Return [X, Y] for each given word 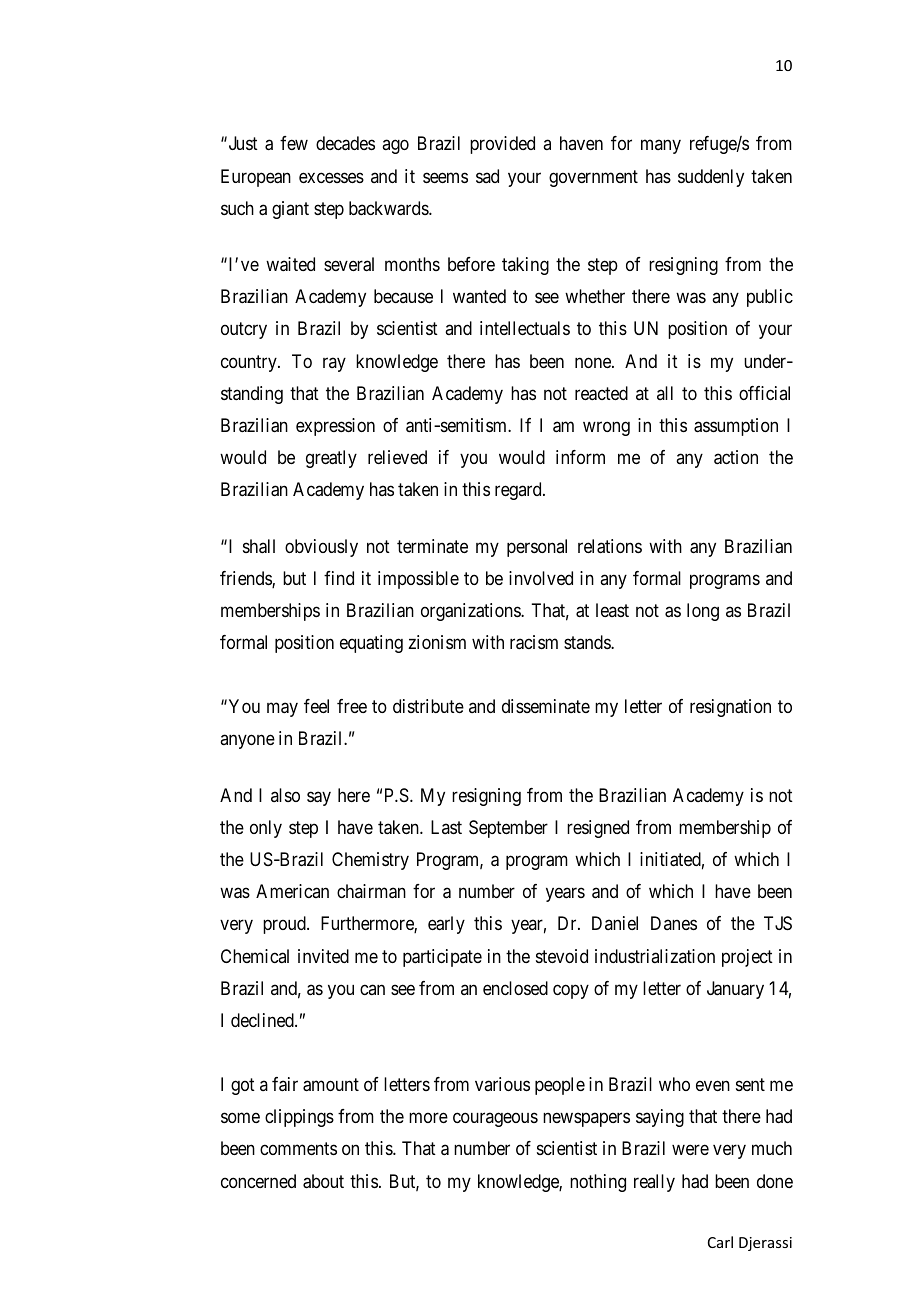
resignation [730, 708]
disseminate [546, 706]
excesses [331, 177]
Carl [720, 1242]
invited [323, 956]
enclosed [515, 988]
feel [316, 706]
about [323, 1181]
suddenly [711, 178]
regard [519, 491]
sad [487, 176]
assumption [736, 427]
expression [335, 427]
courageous [495, 1120]
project [747, 958]
